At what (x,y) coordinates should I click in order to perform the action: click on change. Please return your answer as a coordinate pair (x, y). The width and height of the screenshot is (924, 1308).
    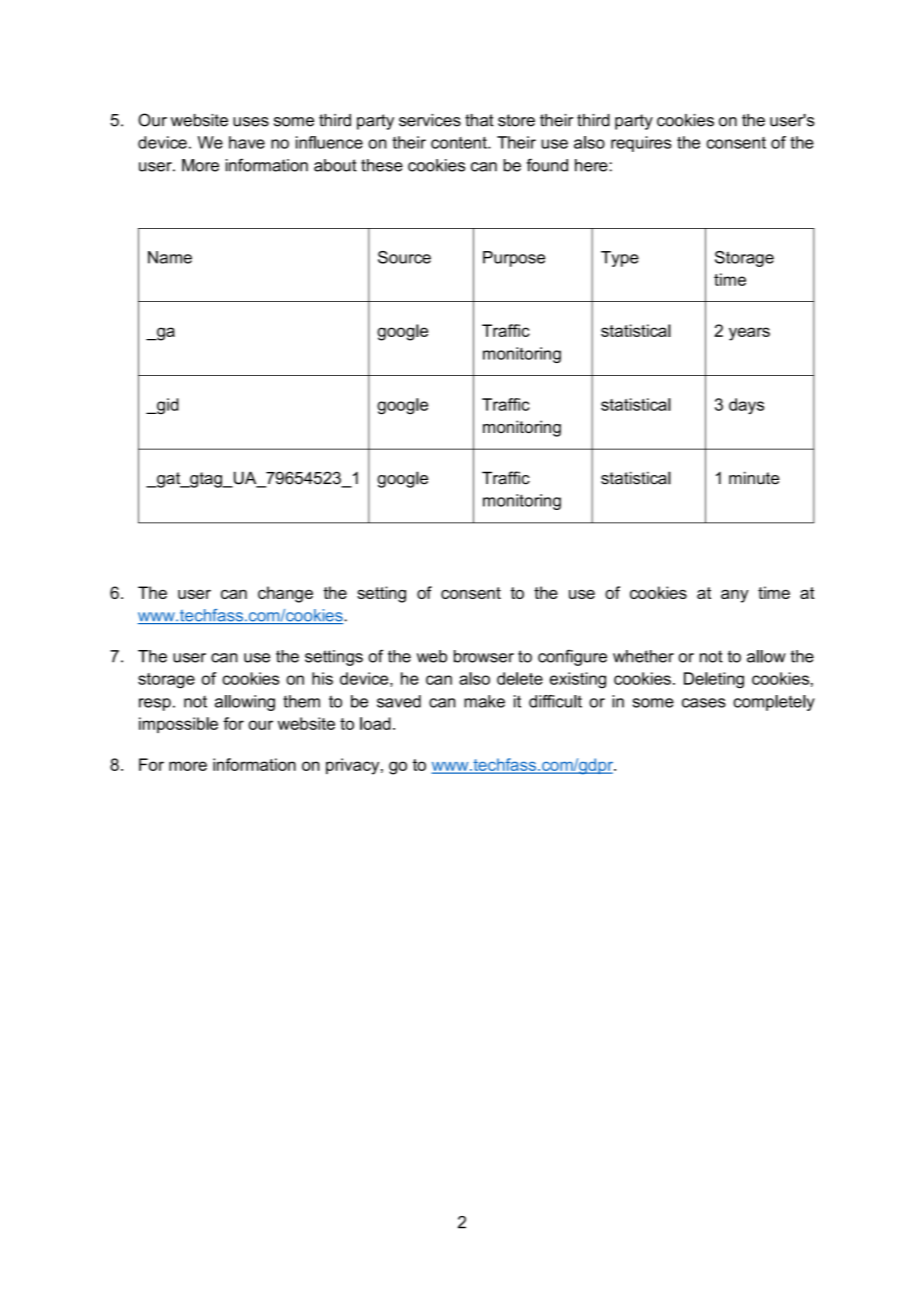
    Looking at the image, I should click on (285, 594).
